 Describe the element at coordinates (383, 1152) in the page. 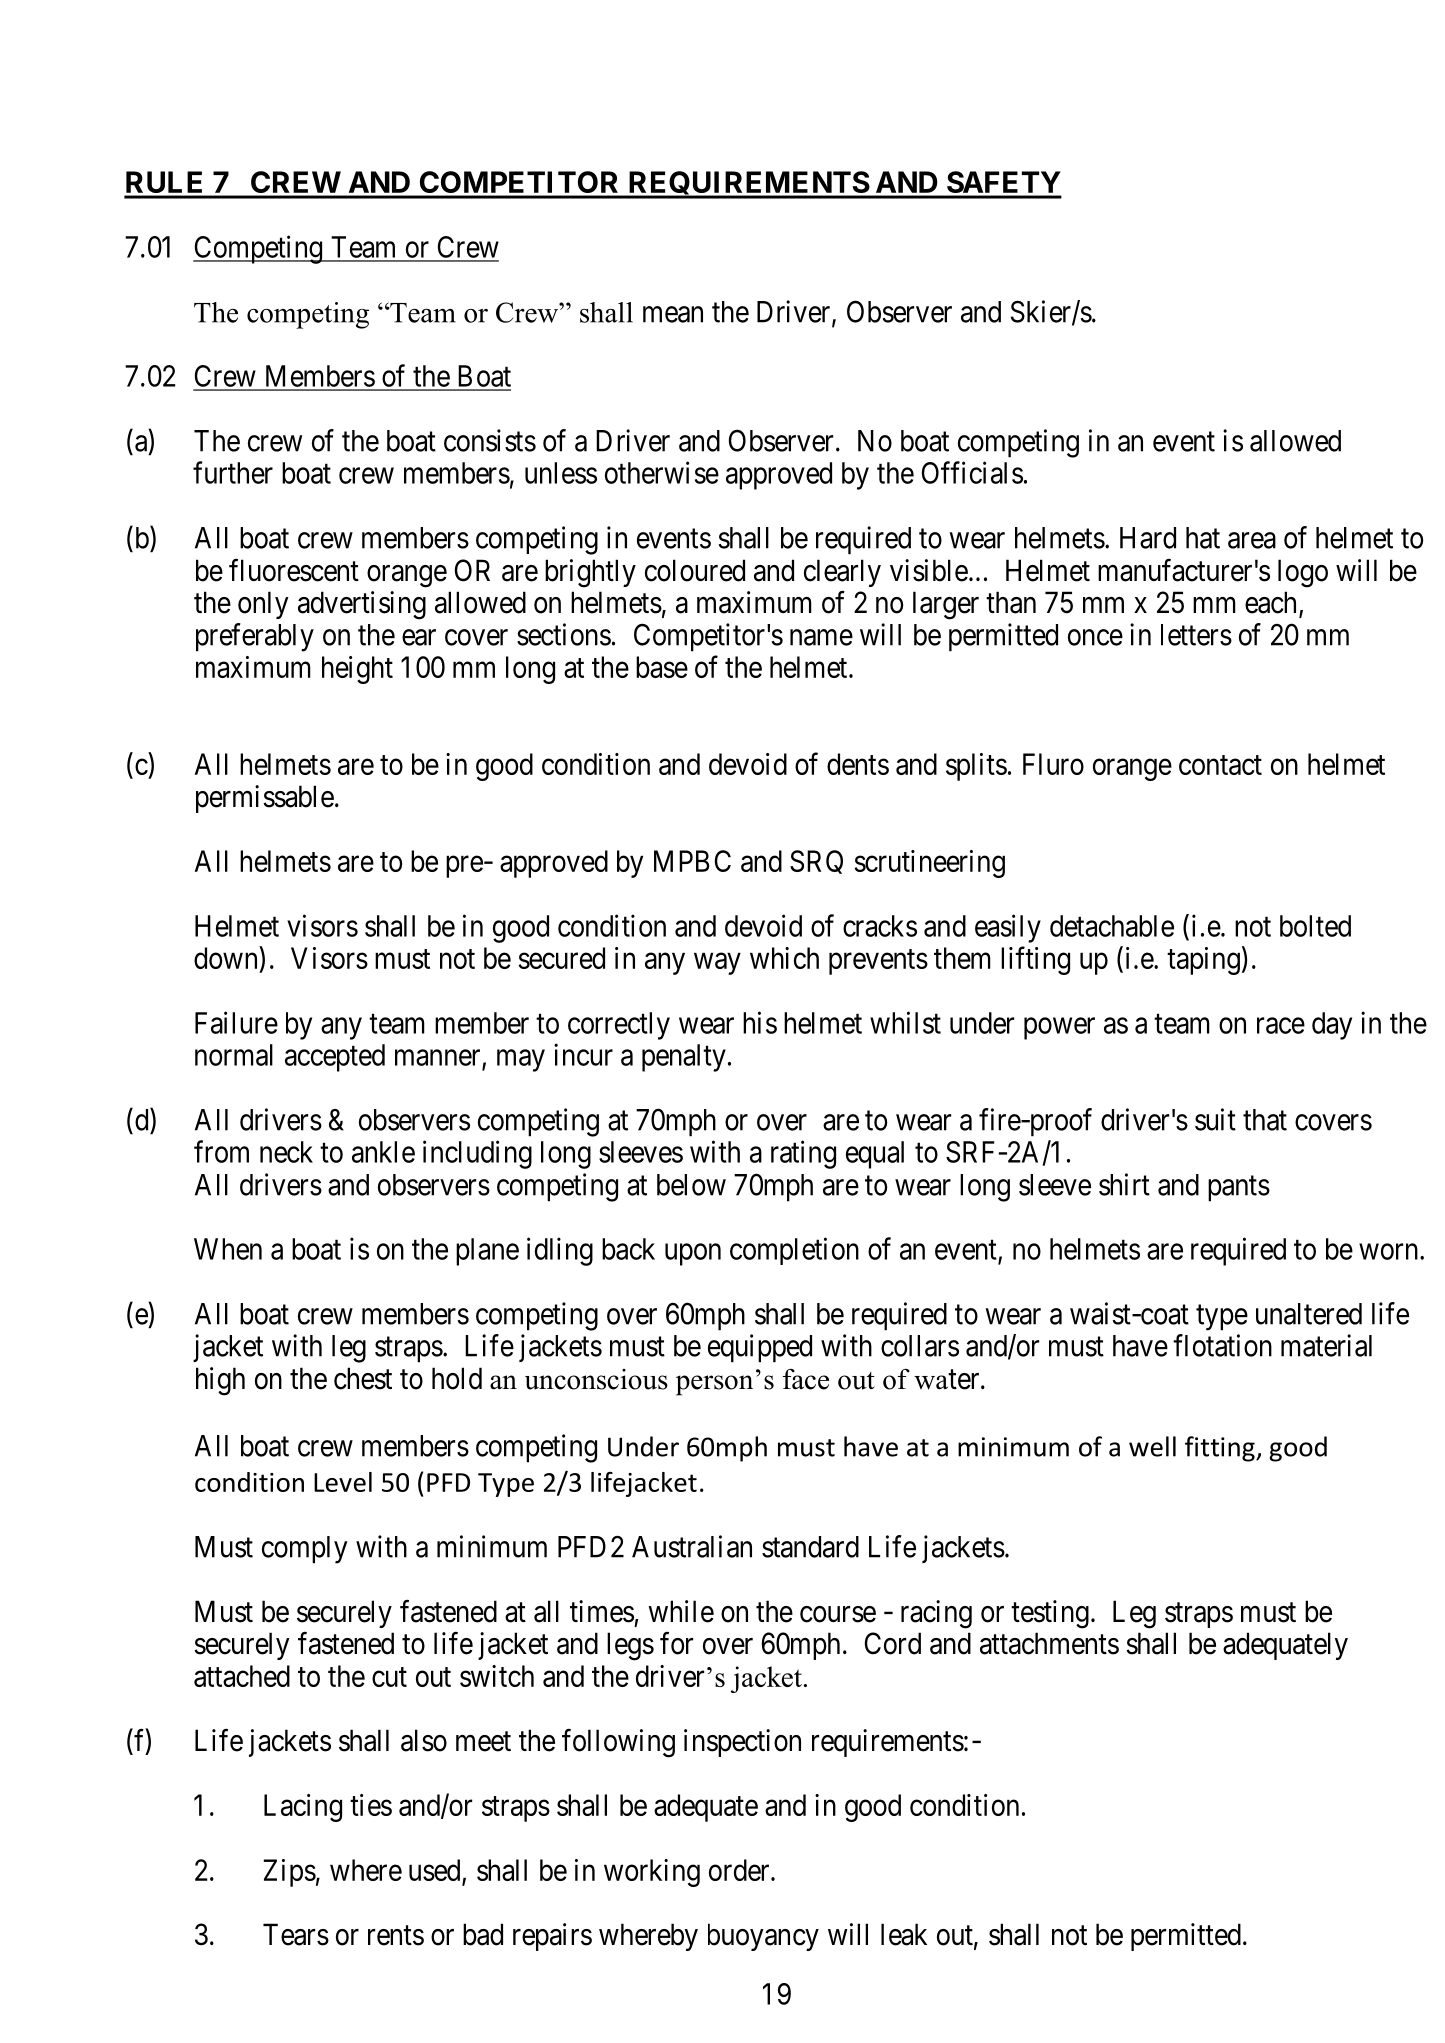

I see `ankle` at that location.
